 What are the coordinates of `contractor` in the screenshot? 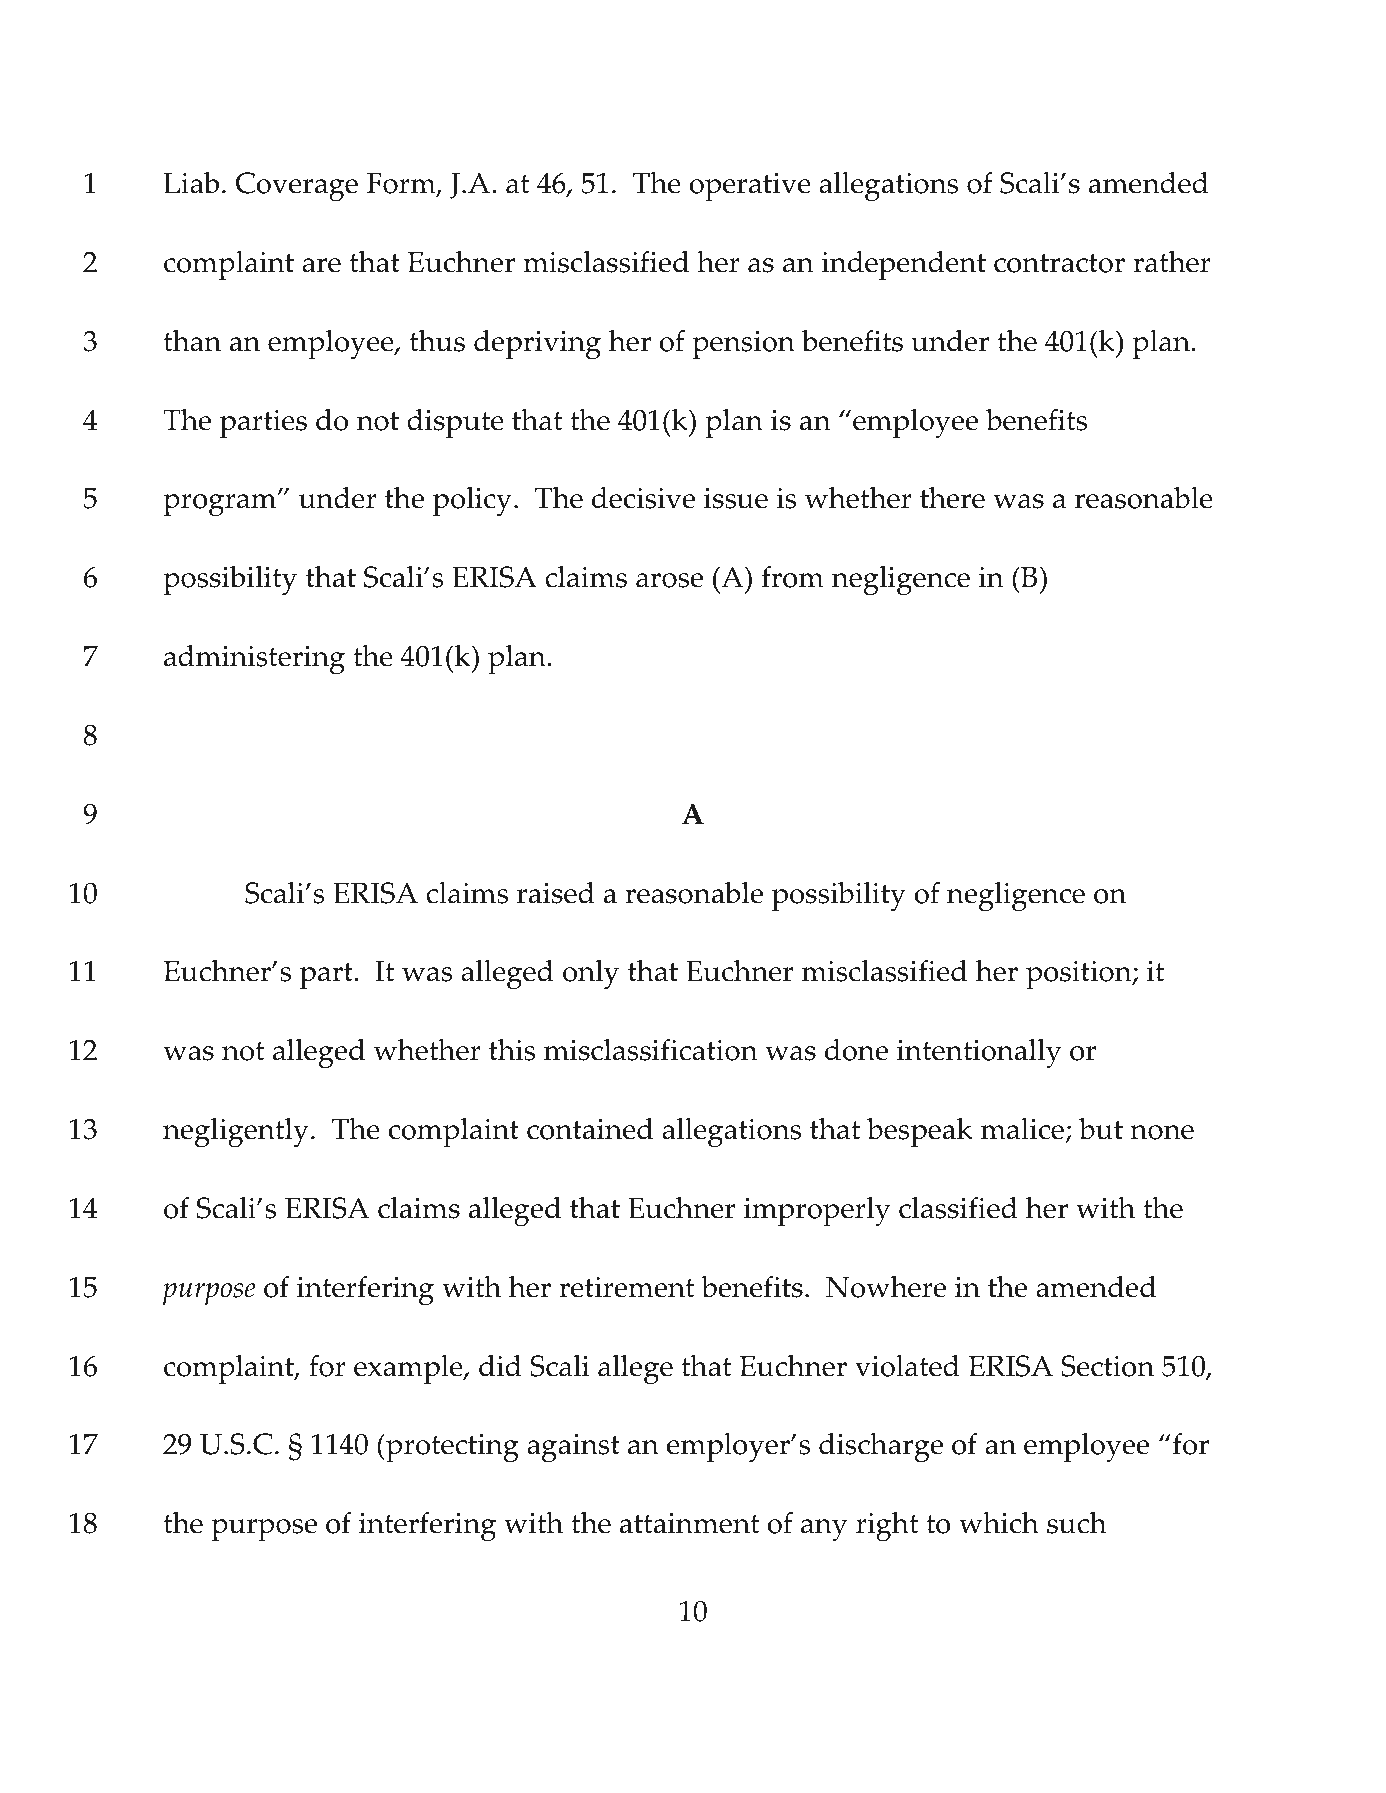 It's located at (1059, 263).
